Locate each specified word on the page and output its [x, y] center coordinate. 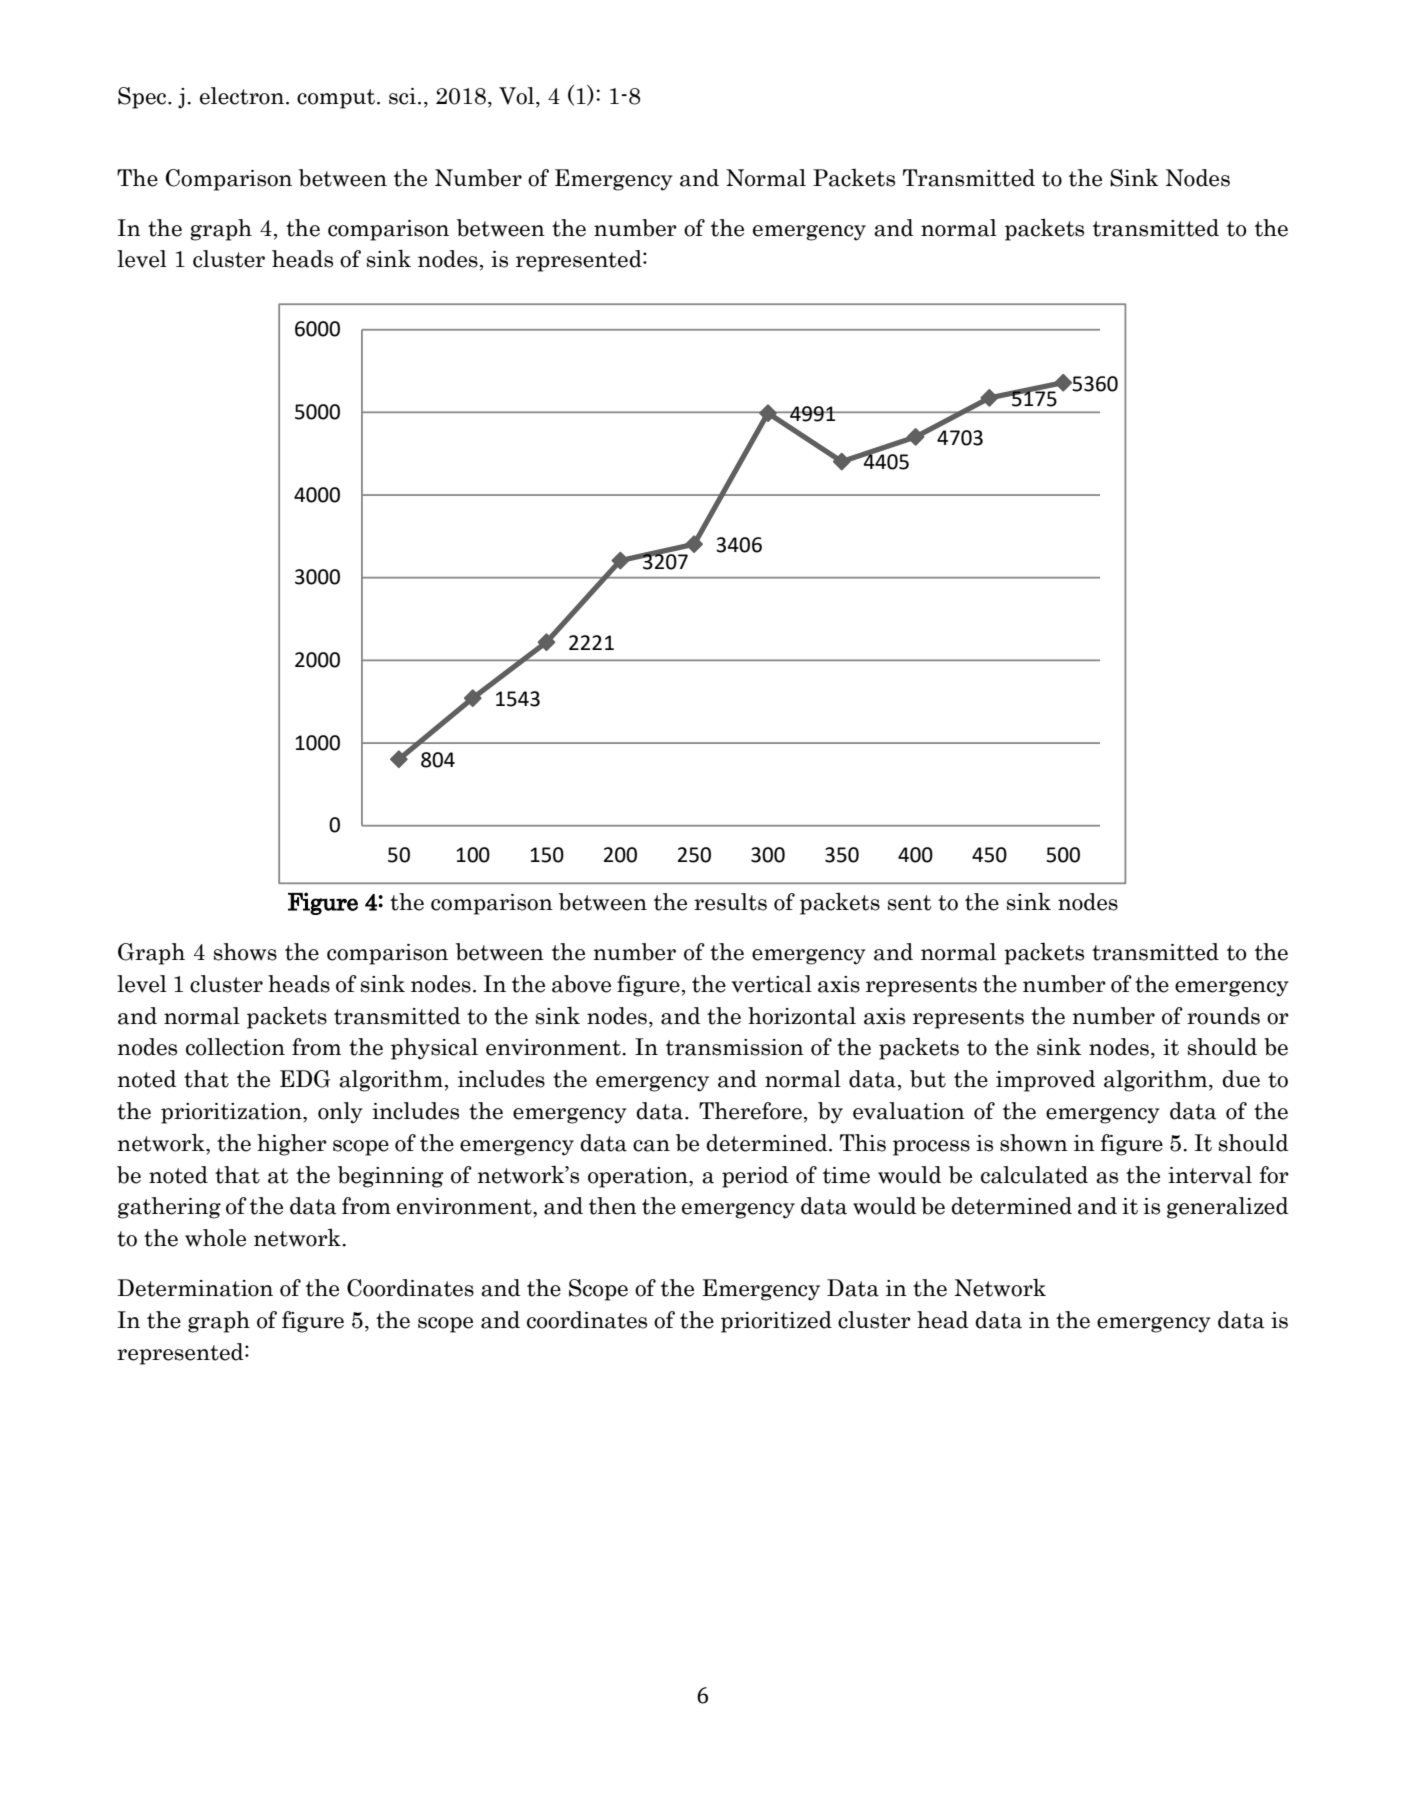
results [730, 902]
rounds [1223, 1016]
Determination [195, 1288]
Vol [518, 97]
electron [242, 96]
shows [245, 952]
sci [402, 96]
